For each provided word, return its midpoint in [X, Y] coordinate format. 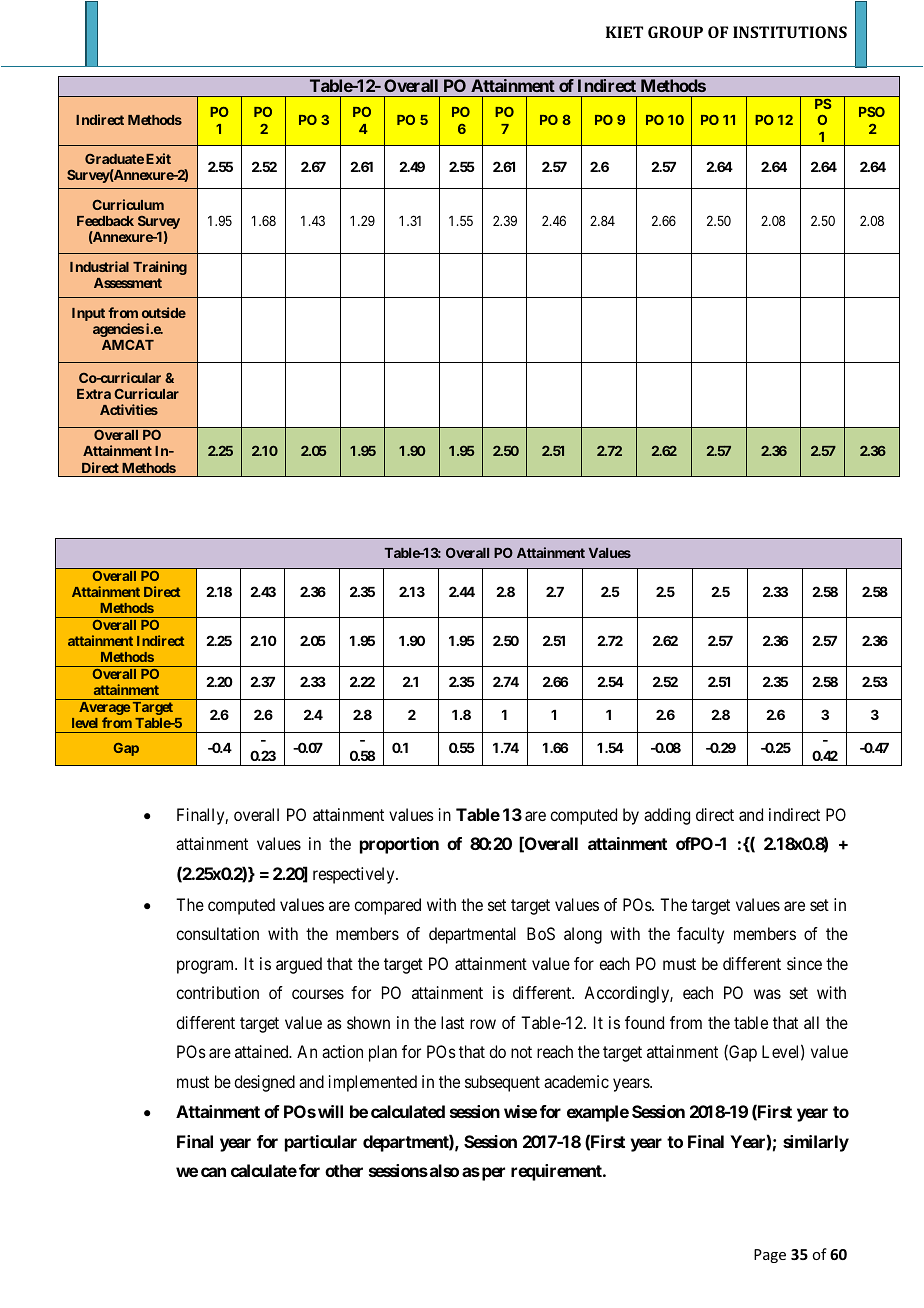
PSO [872, 112]
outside [164, 312]
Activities [129, 409]
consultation [217, 933]
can [213, 1172]
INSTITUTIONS [790, 32]
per [493, 1174]
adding [667, 816]
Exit [158, 158]
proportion [399, 845]
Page [770, 1256]
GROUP [675, 32]
